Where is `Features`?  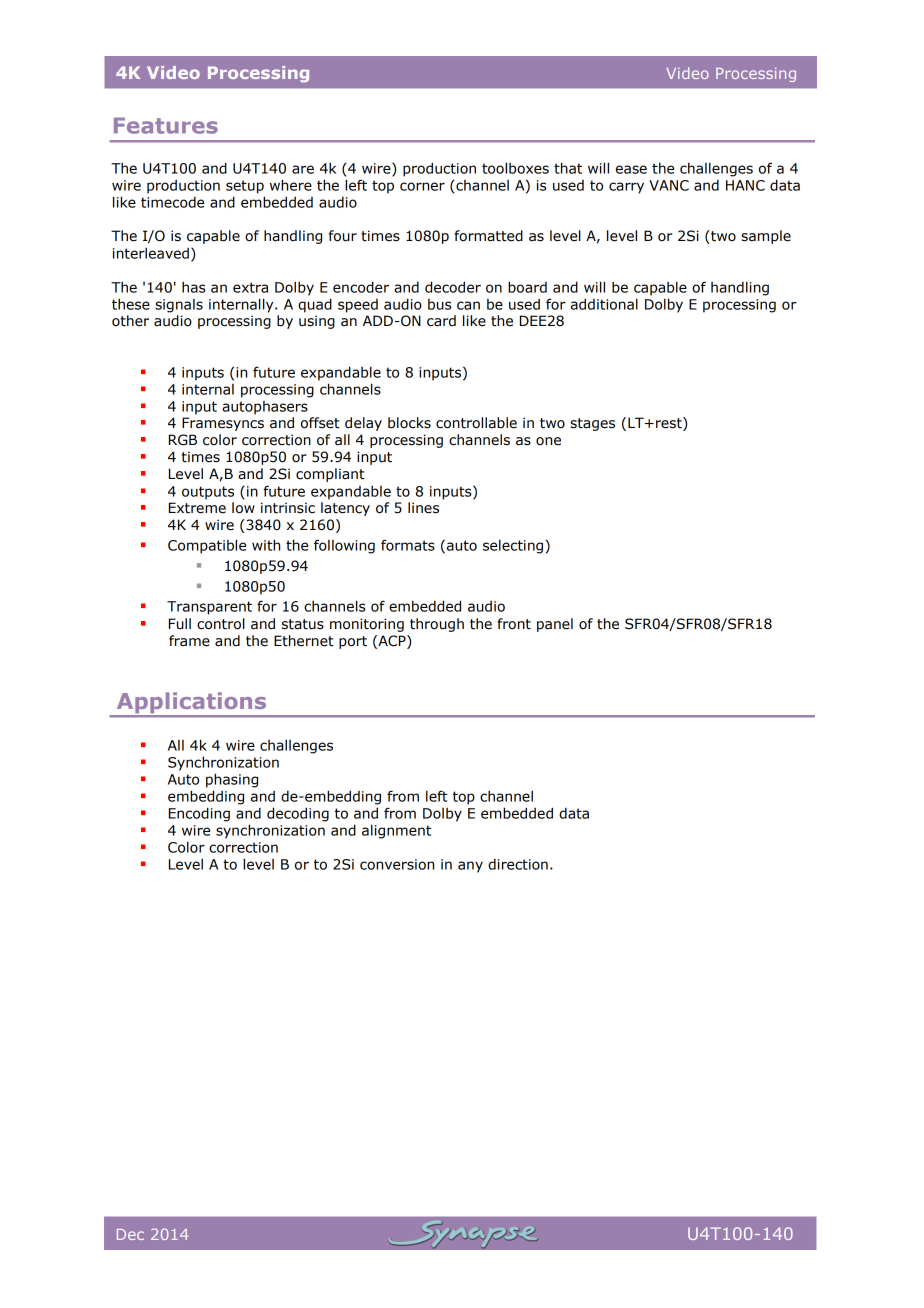 Features is located at coordinates (166, 125).
